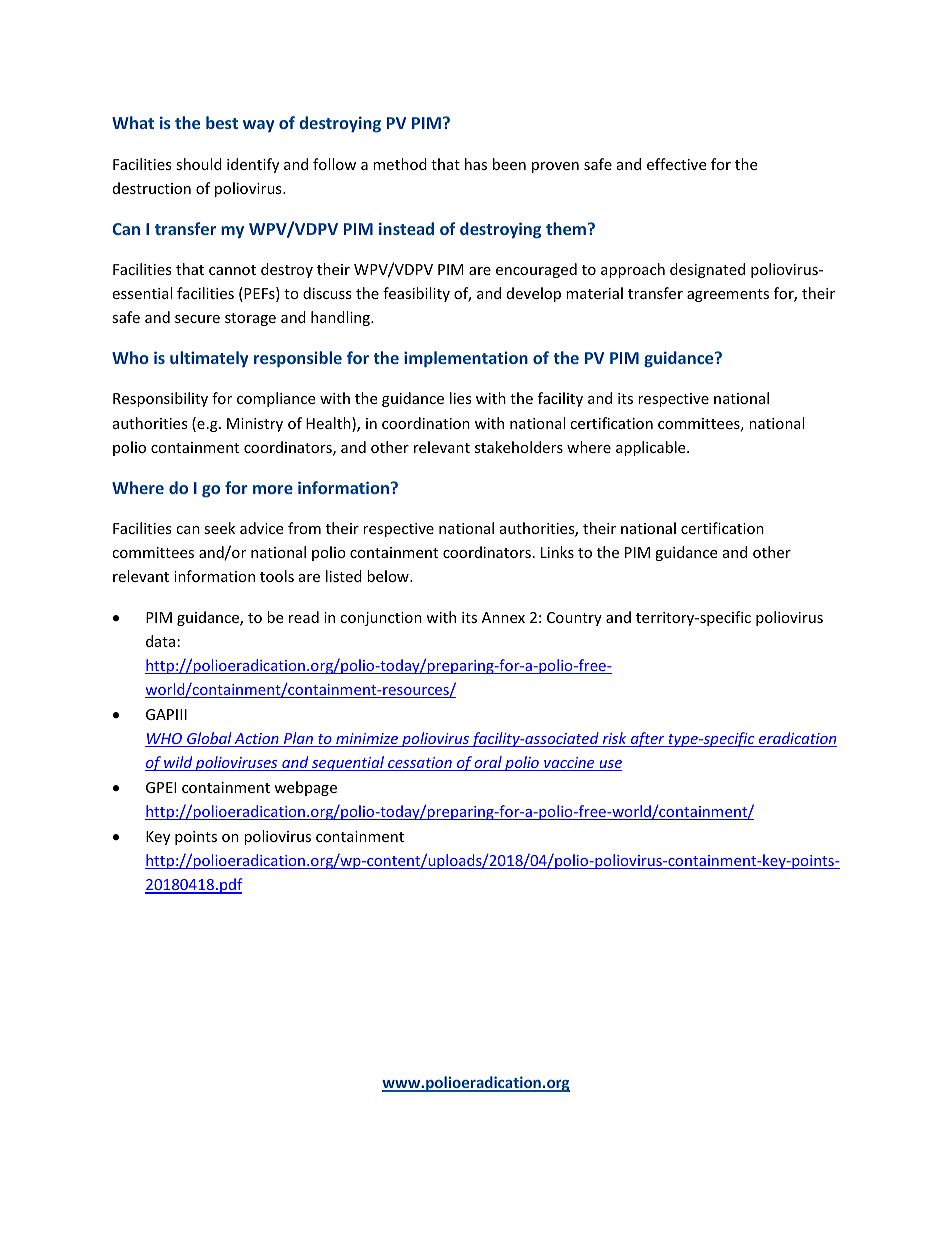  What do you see at coordinates (160, 641) in the screenshot?
I see `data` at bounding box center [160, 641].
